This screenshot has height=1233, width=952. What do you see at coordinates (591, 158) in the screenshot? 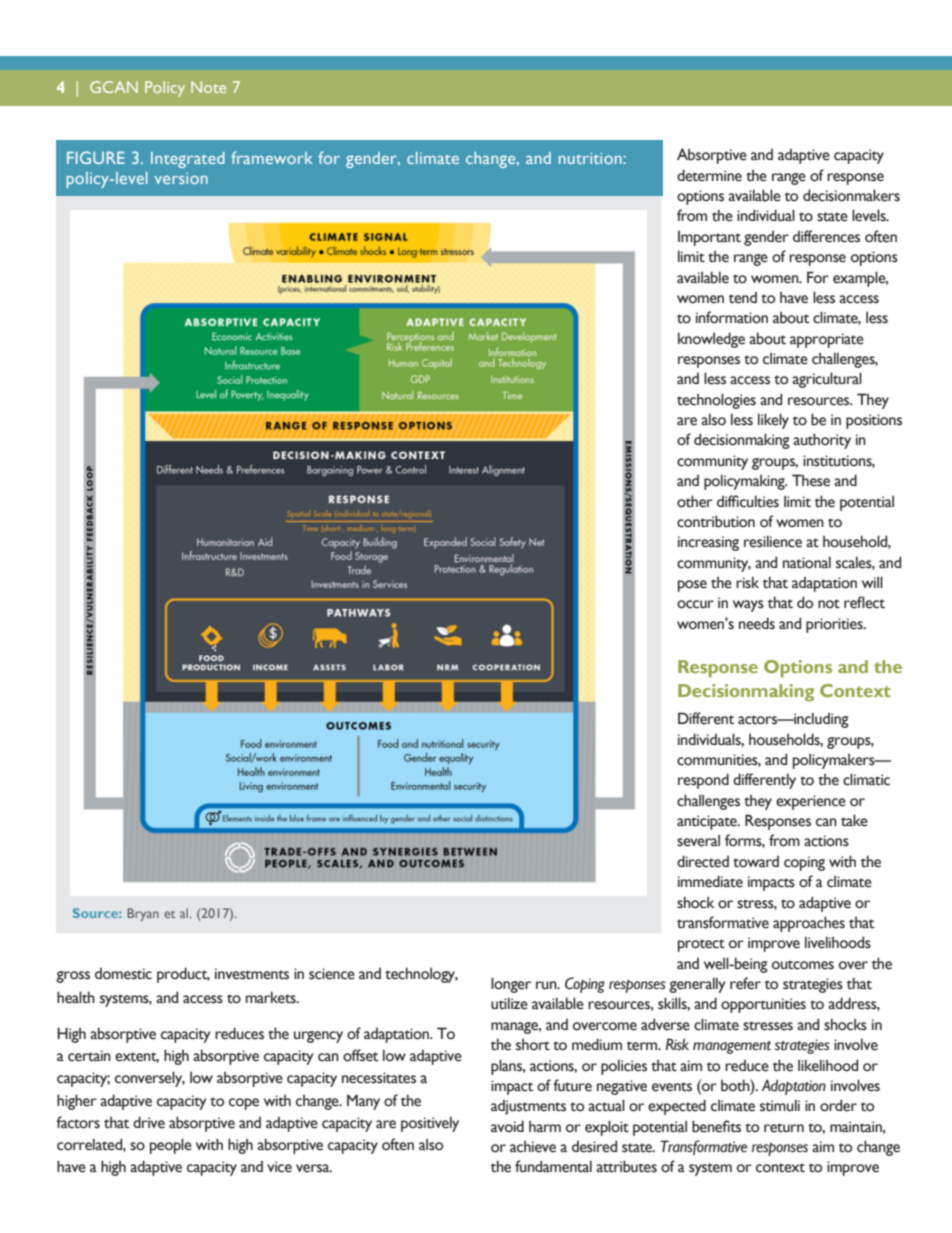
I see `nutrition` at bounding box center [591, 158].
